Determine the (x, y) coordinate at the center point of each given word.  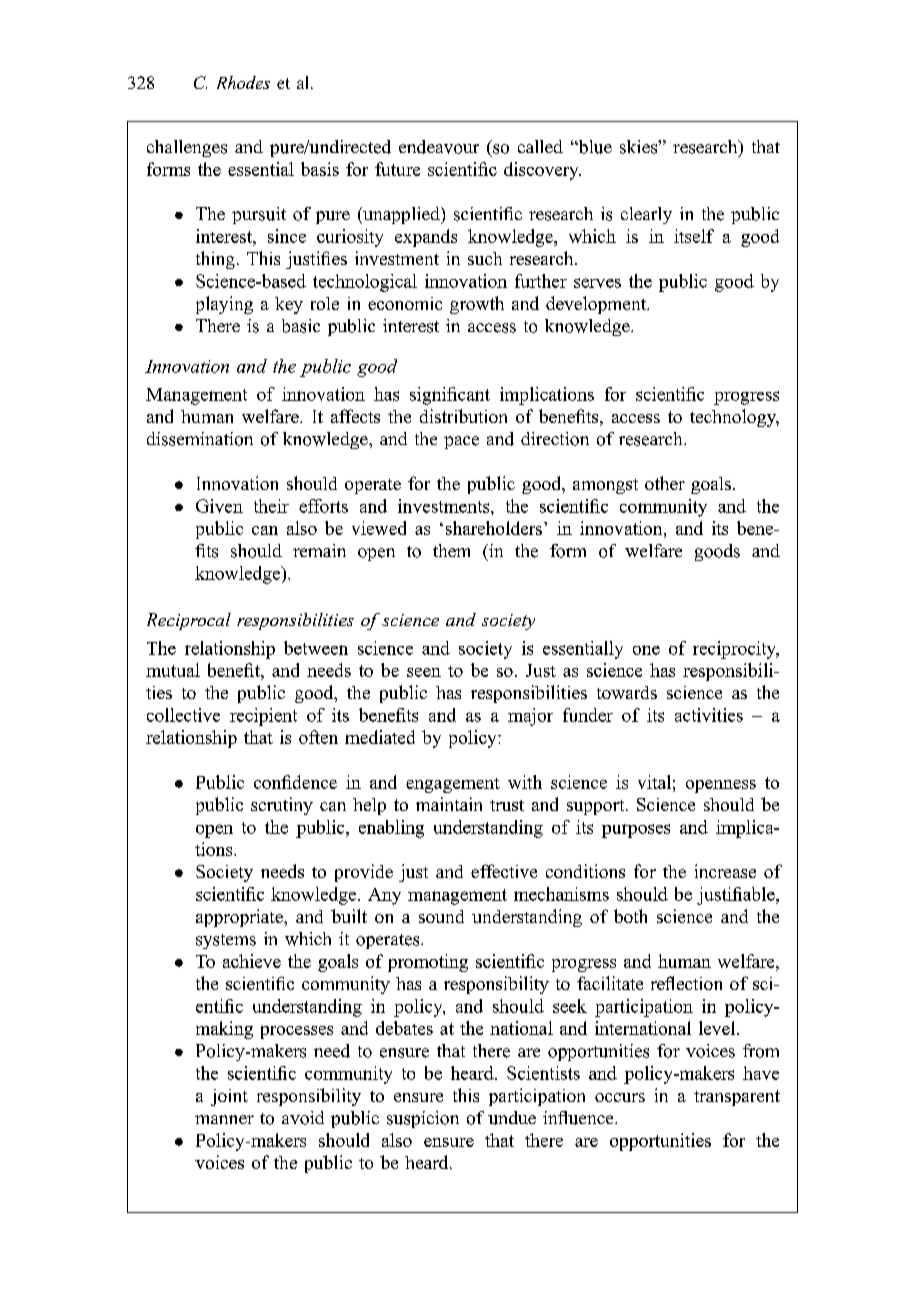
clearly (646, 215)
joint (229, 1097)
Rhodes (243, 82)
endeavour (439, 147)
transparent (737, 1098)
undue (512, 1118)
